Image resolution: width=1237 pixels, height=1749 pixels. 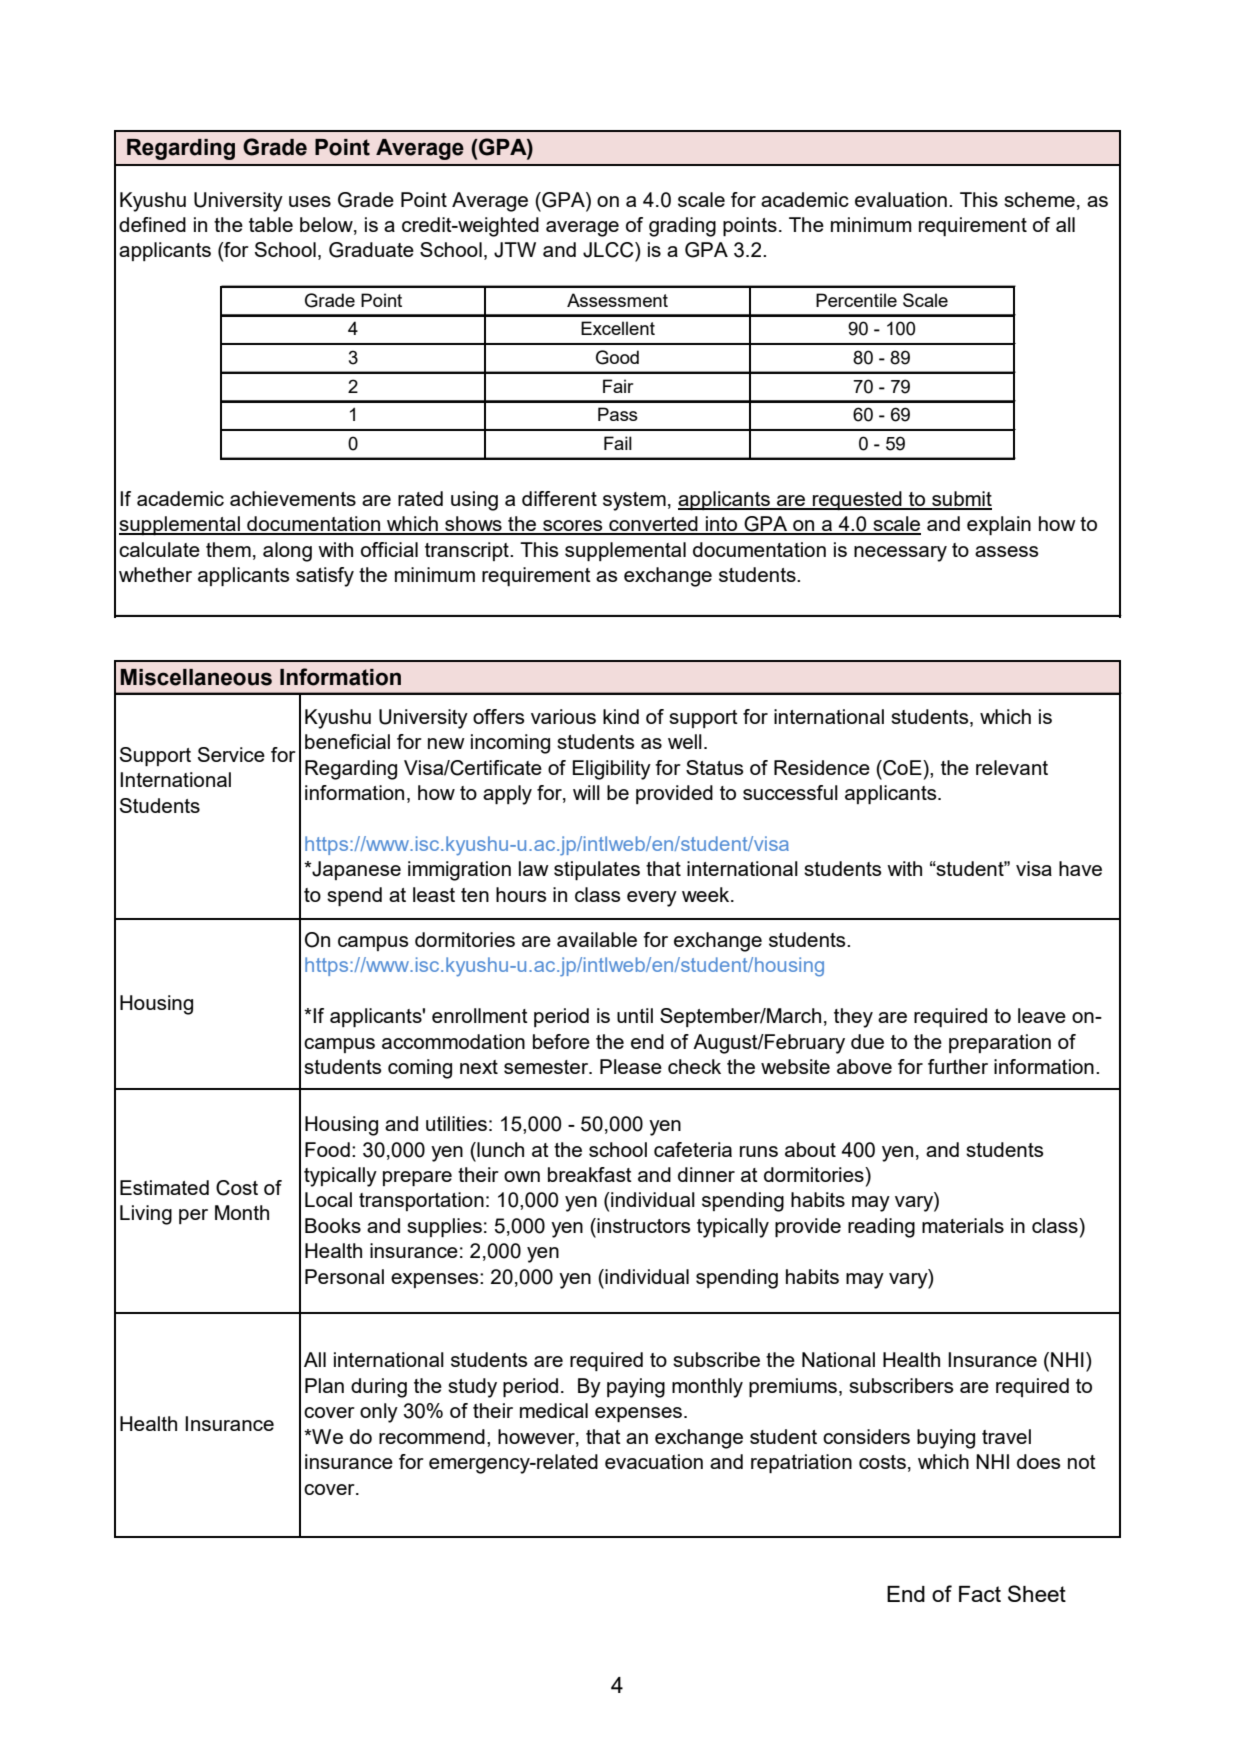 What do you see at coordinates (901, 199) in the screenshot?
I see `evaluation` at bounding box center [901, 199].
